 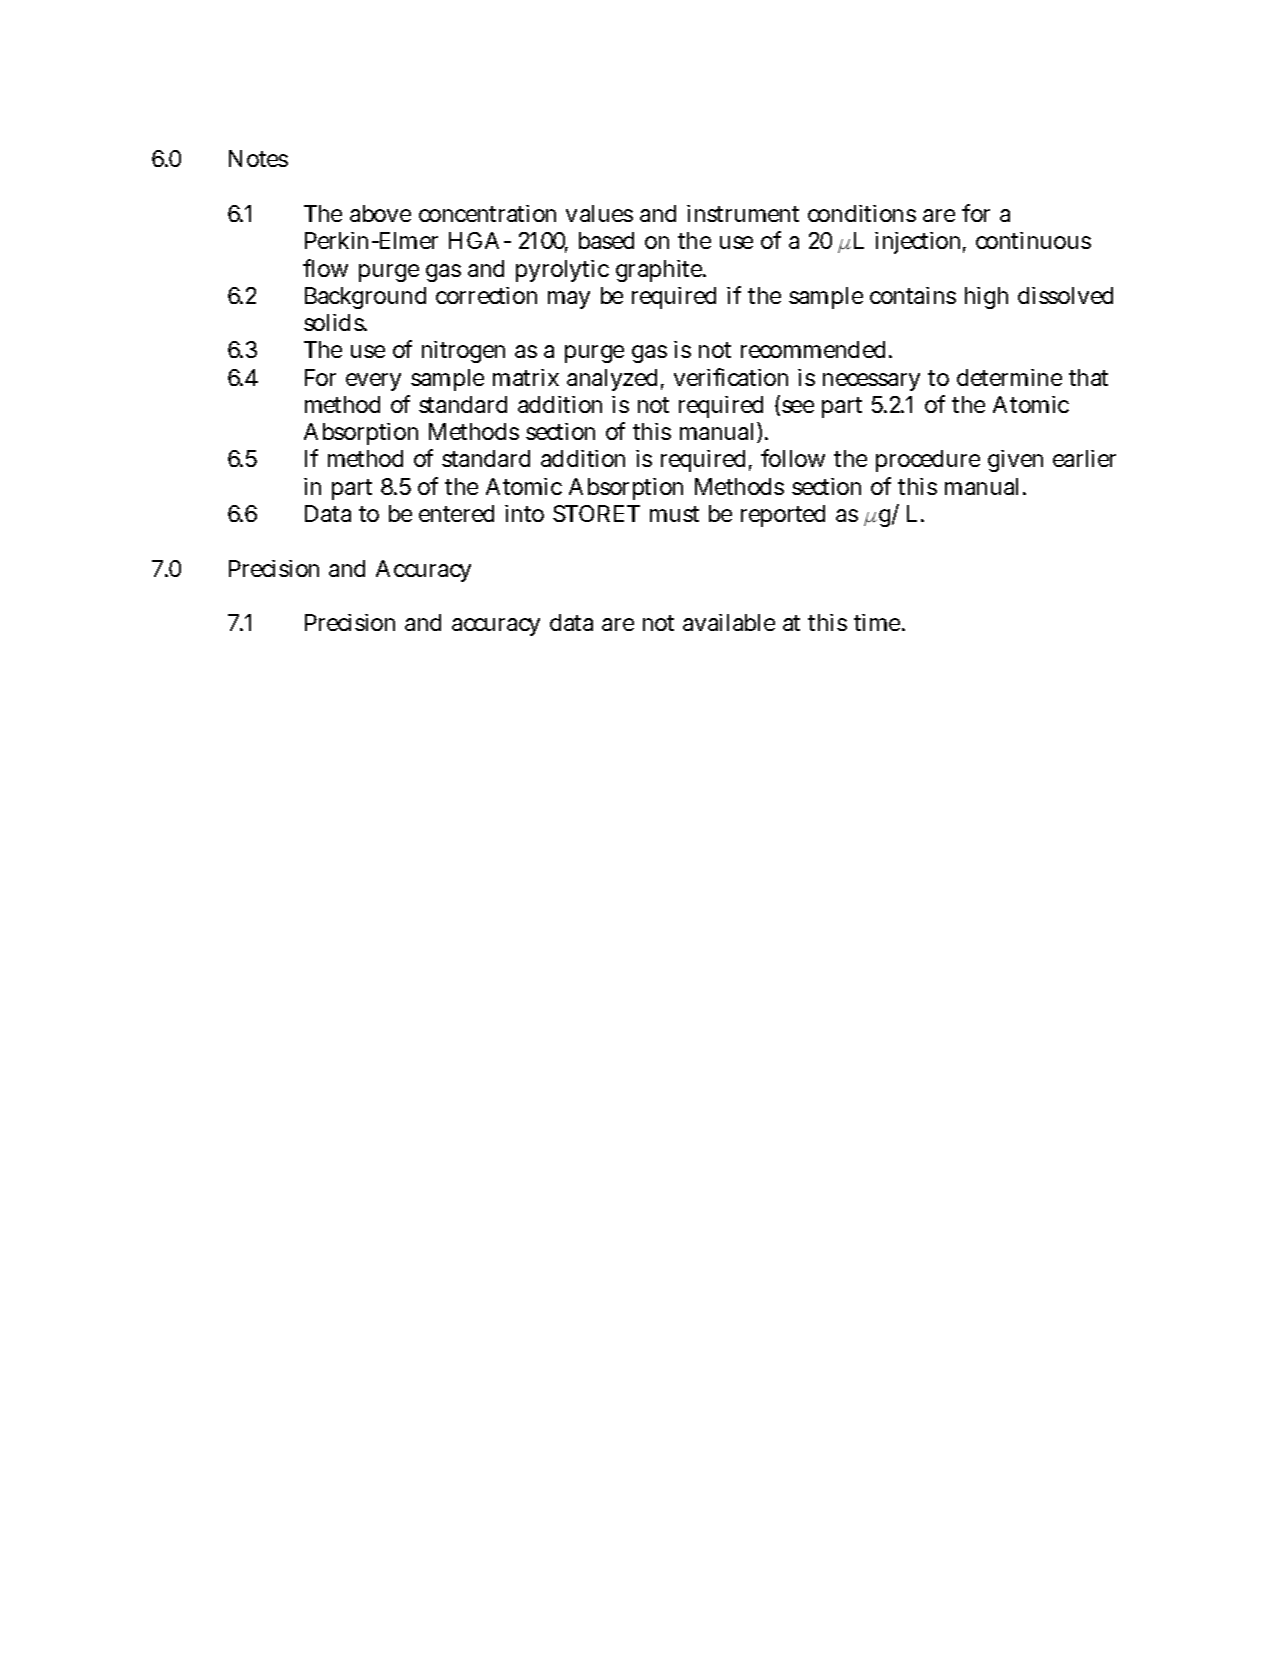 What do you see at coordinates (325, 268) in the image?
I see `flow` at bounding box center [325, 268].
